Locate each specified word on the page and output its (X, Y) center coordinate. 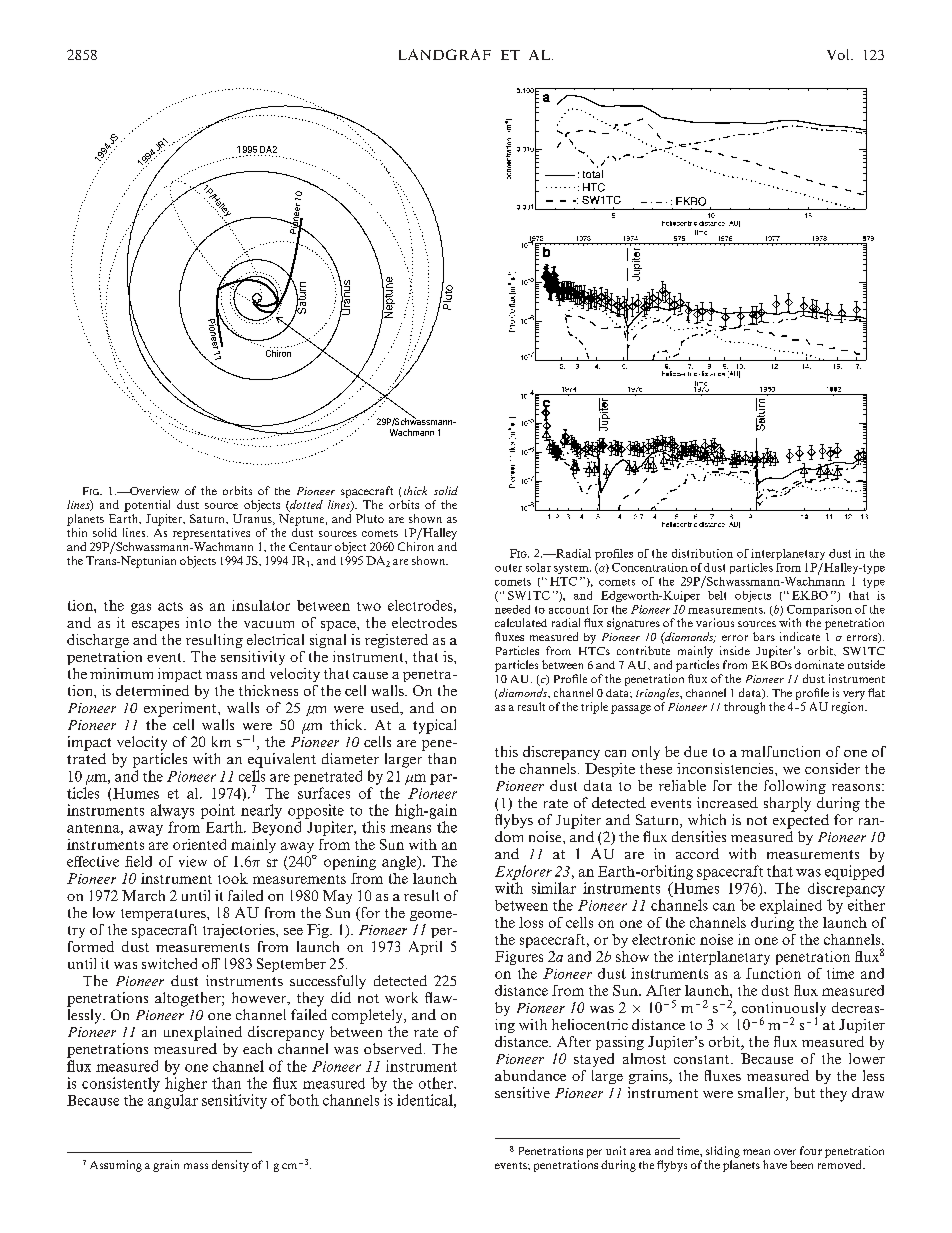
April (425, 948)
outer (508, 568)
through (744, 708)
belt (717, 595)
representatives (211, 534)
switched (169, 963)
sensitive (522, 1092)
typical (434, 726)
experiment (181, 709)
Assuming (116, 1166)
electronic (663, 939)
